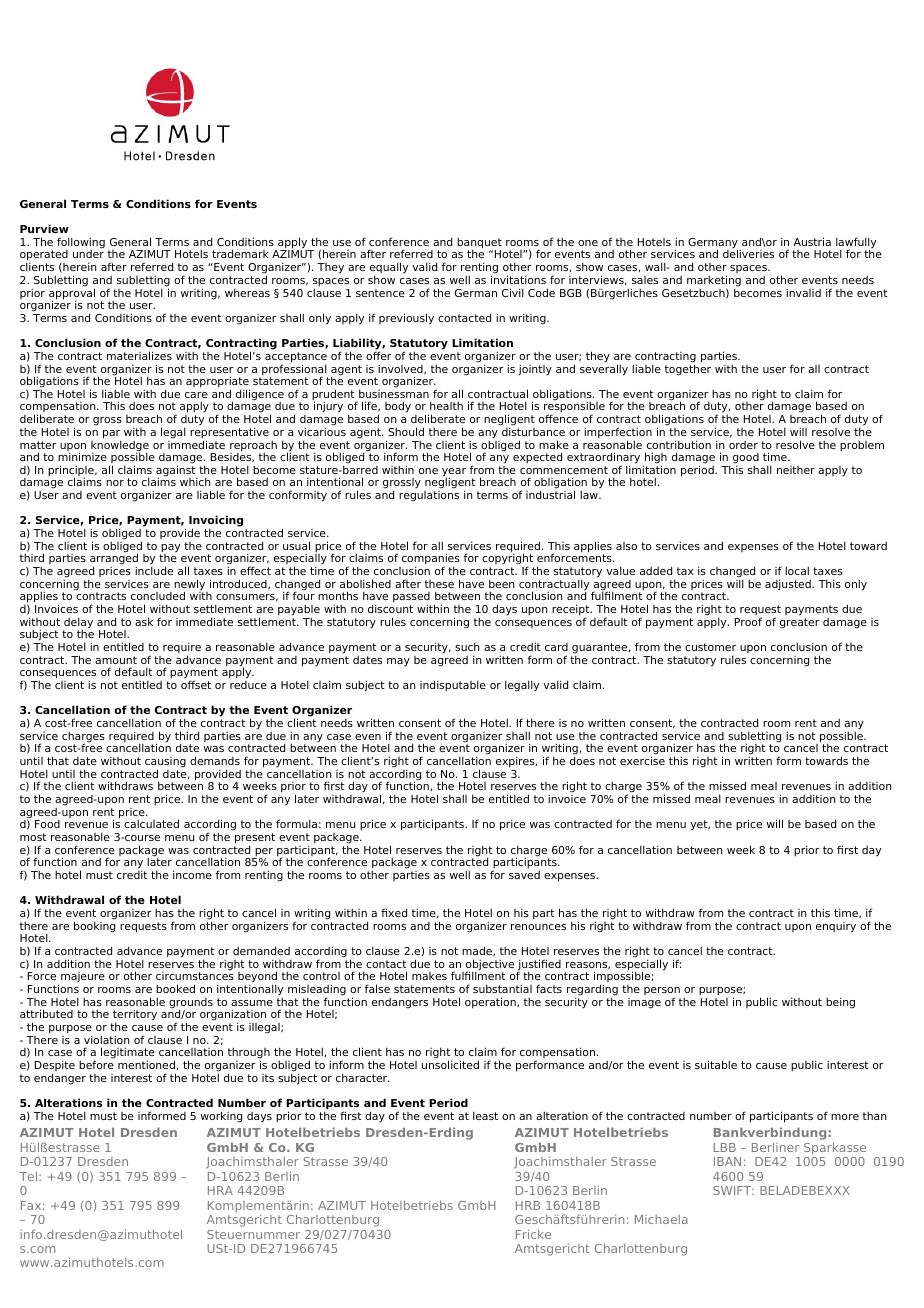 The height and width of the page is (1308, 924). Describe the element at coordinates (81, 244) in the page. I see `following` at that location.
